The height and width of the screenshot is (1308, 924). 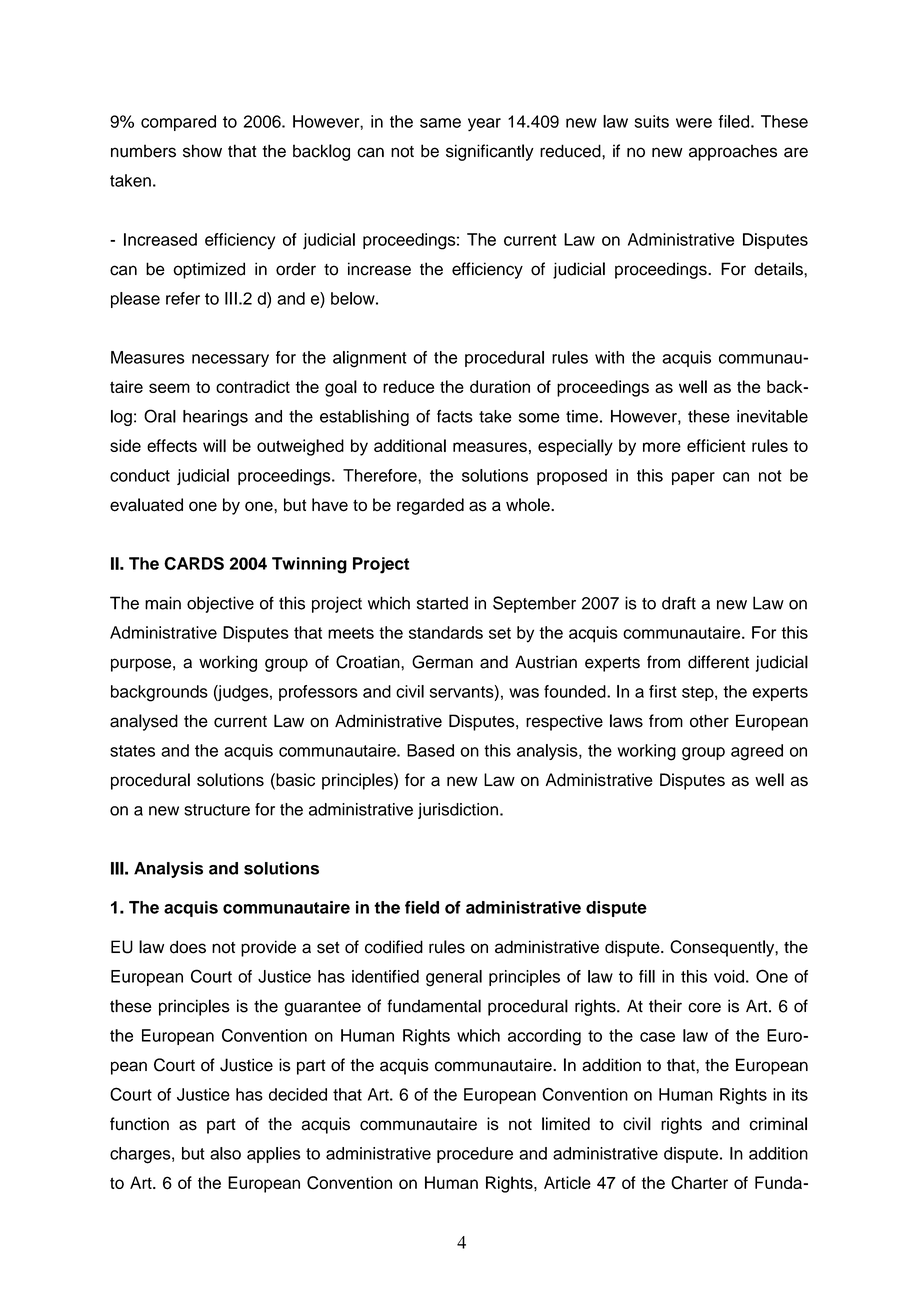 What do you see at coordinates (475, 1155) in the screenshot?
I see `procedure` at bounding box center [475, 1155].
